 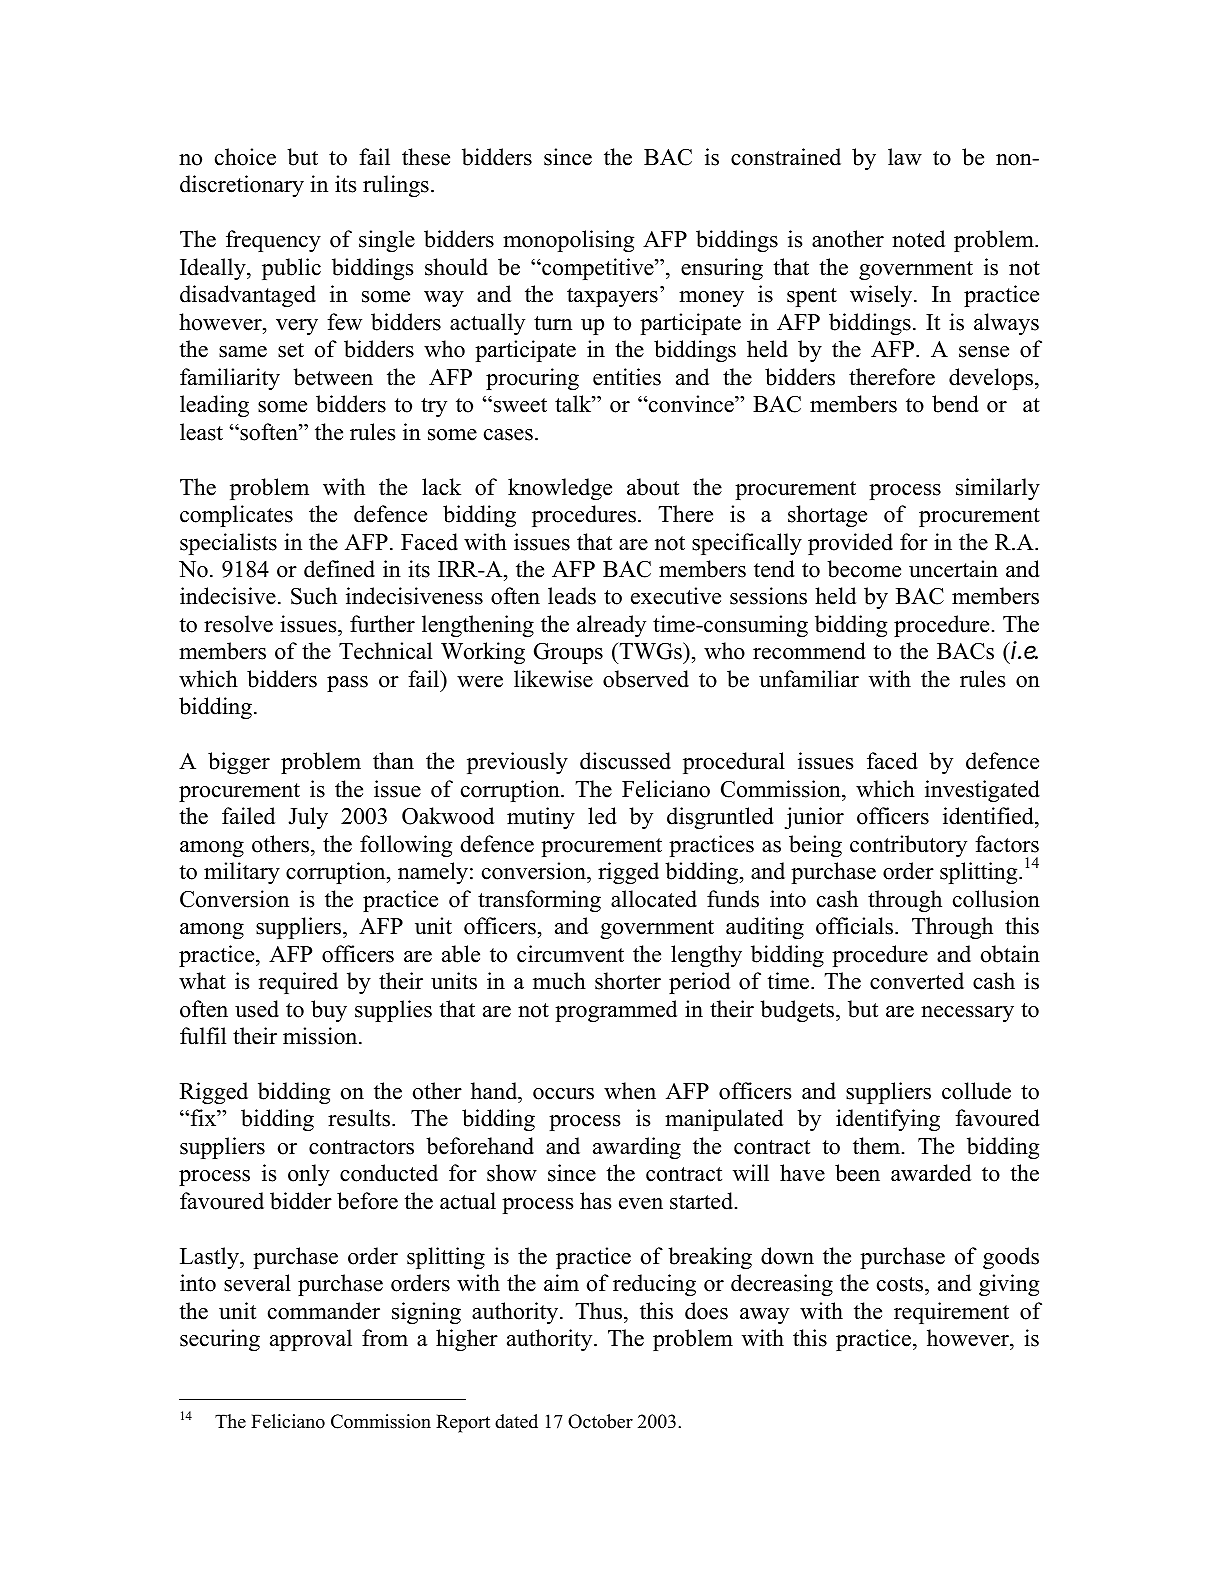 I want to click on law, so click(x=905, y=156).
